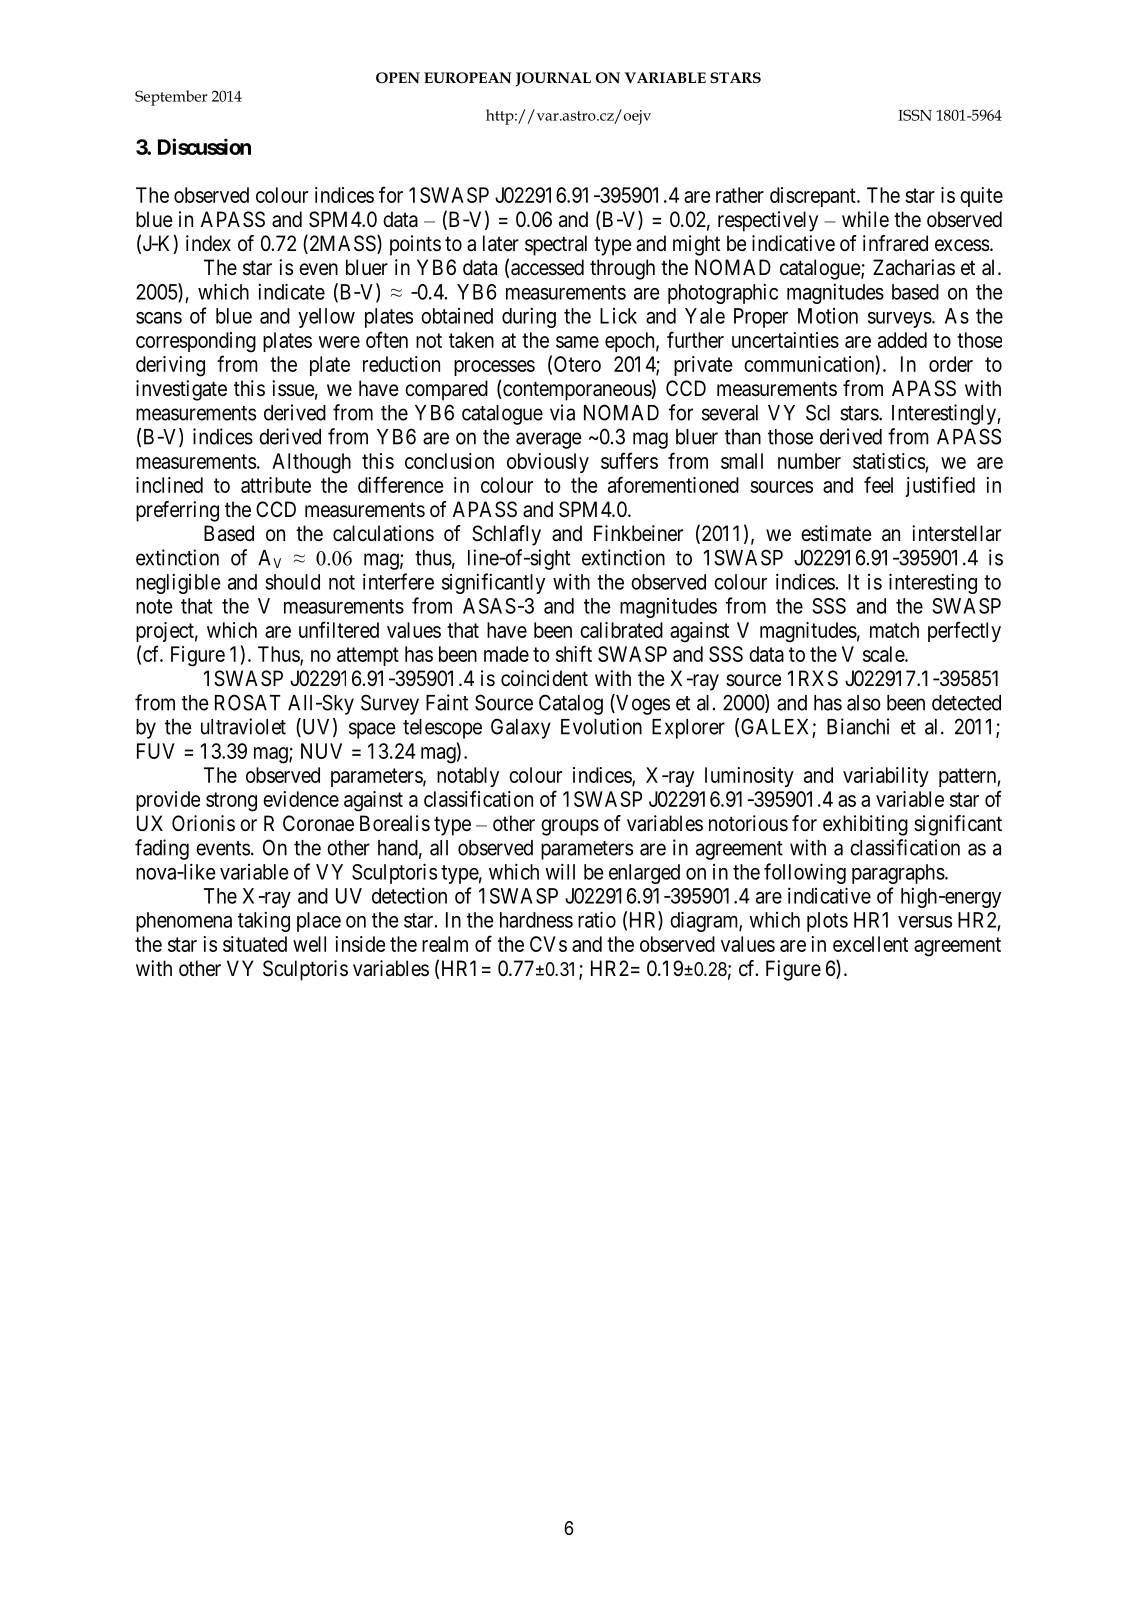 This image has height=1608, width=1137. What do you see at coordinates (553, 79) in the image?
I see `JOURNAL` at bounding box center [553, 79].
